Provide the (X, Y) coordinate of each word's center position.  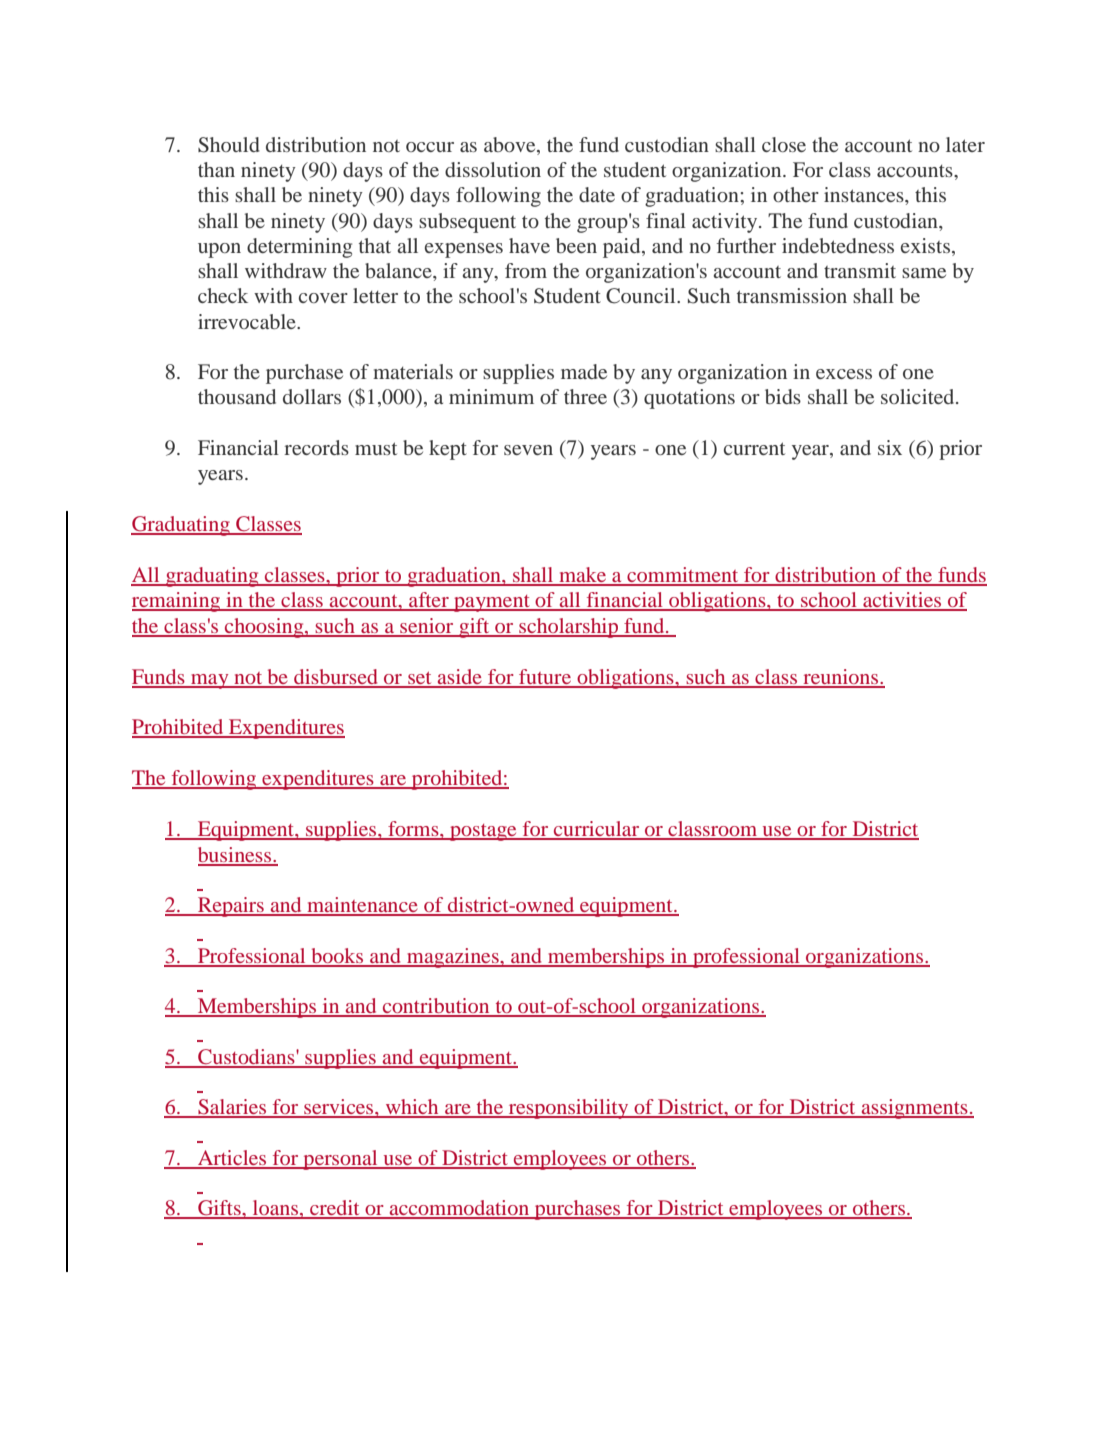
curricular (597, 830)
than (216, 169)
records (316, 447)
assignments (915, 1109)
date (597, 194)
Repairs (231, 907)
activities (902, 601)
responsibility (569, 1109)
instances (865, 194)
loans (276, 1209)
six (890, 447)
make (583, 576)
